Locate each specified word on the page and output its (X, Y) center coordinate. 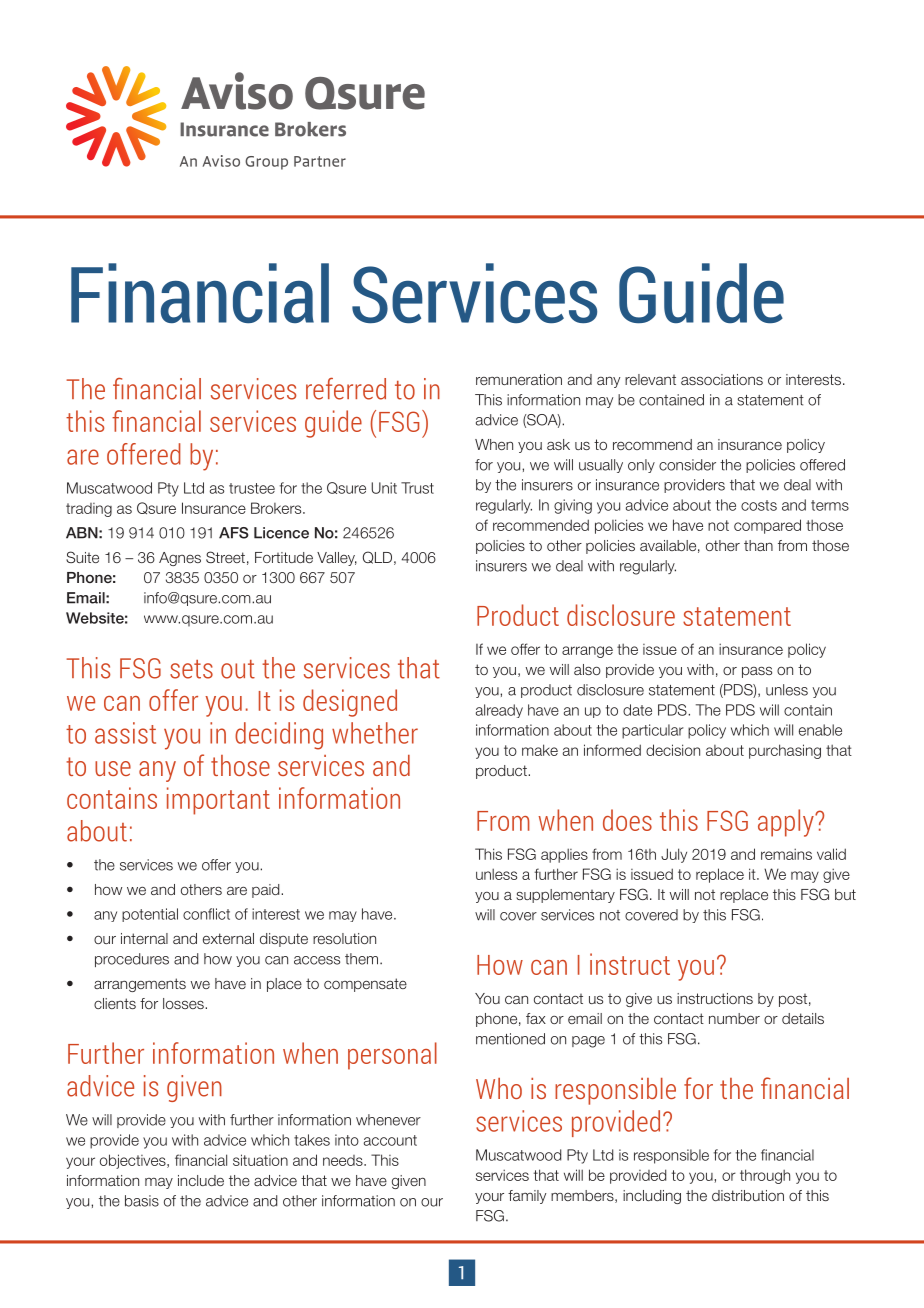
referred (346, 389)
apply (787, 823)
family (527, 1197)
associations (722, 379)
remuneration (519, 379)
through (765, 1176)
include (201, 1180)
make (540, 750)
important (218, 801)
